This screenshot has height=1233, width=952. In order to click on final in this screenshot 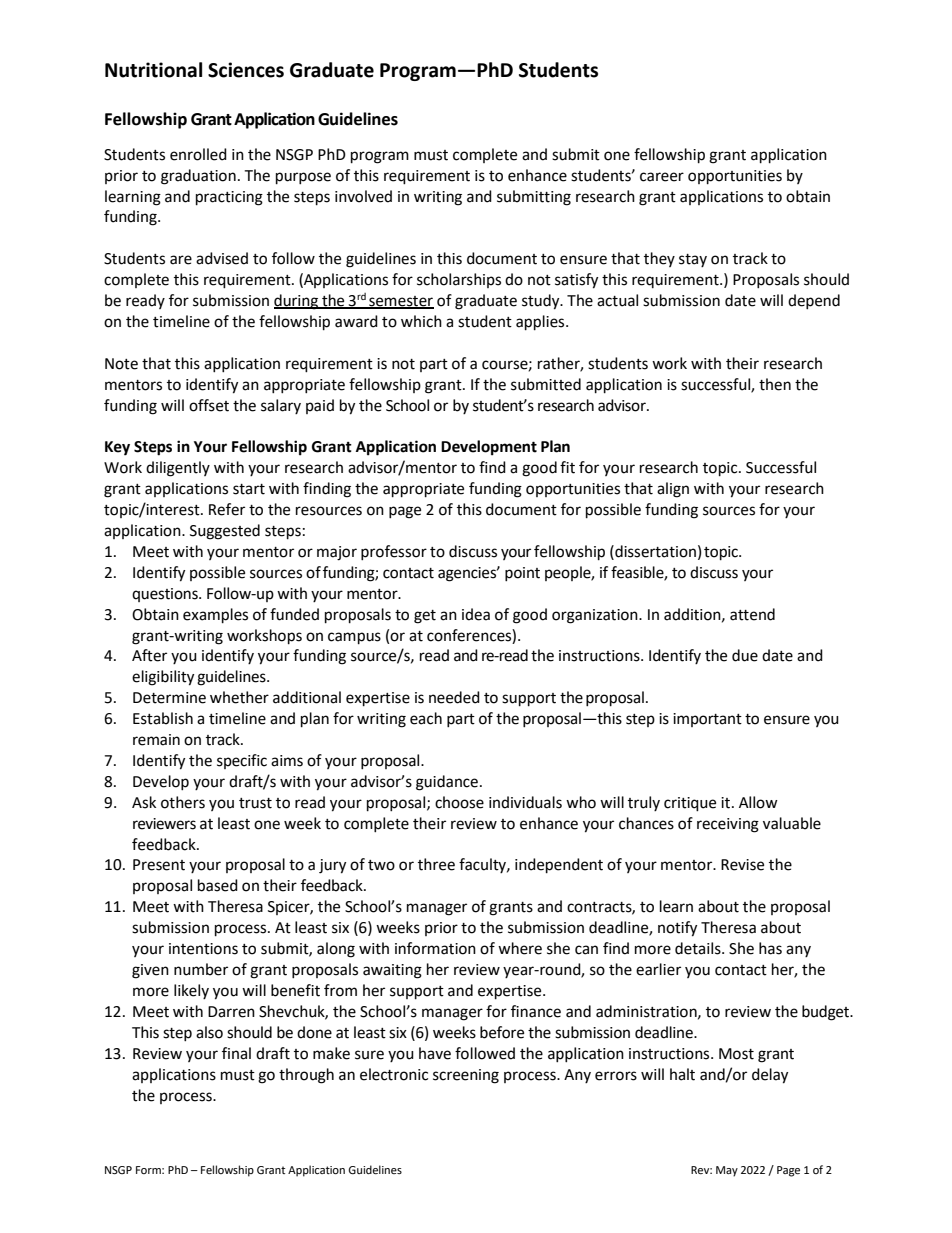, I will do `click(236, 1053)`.
